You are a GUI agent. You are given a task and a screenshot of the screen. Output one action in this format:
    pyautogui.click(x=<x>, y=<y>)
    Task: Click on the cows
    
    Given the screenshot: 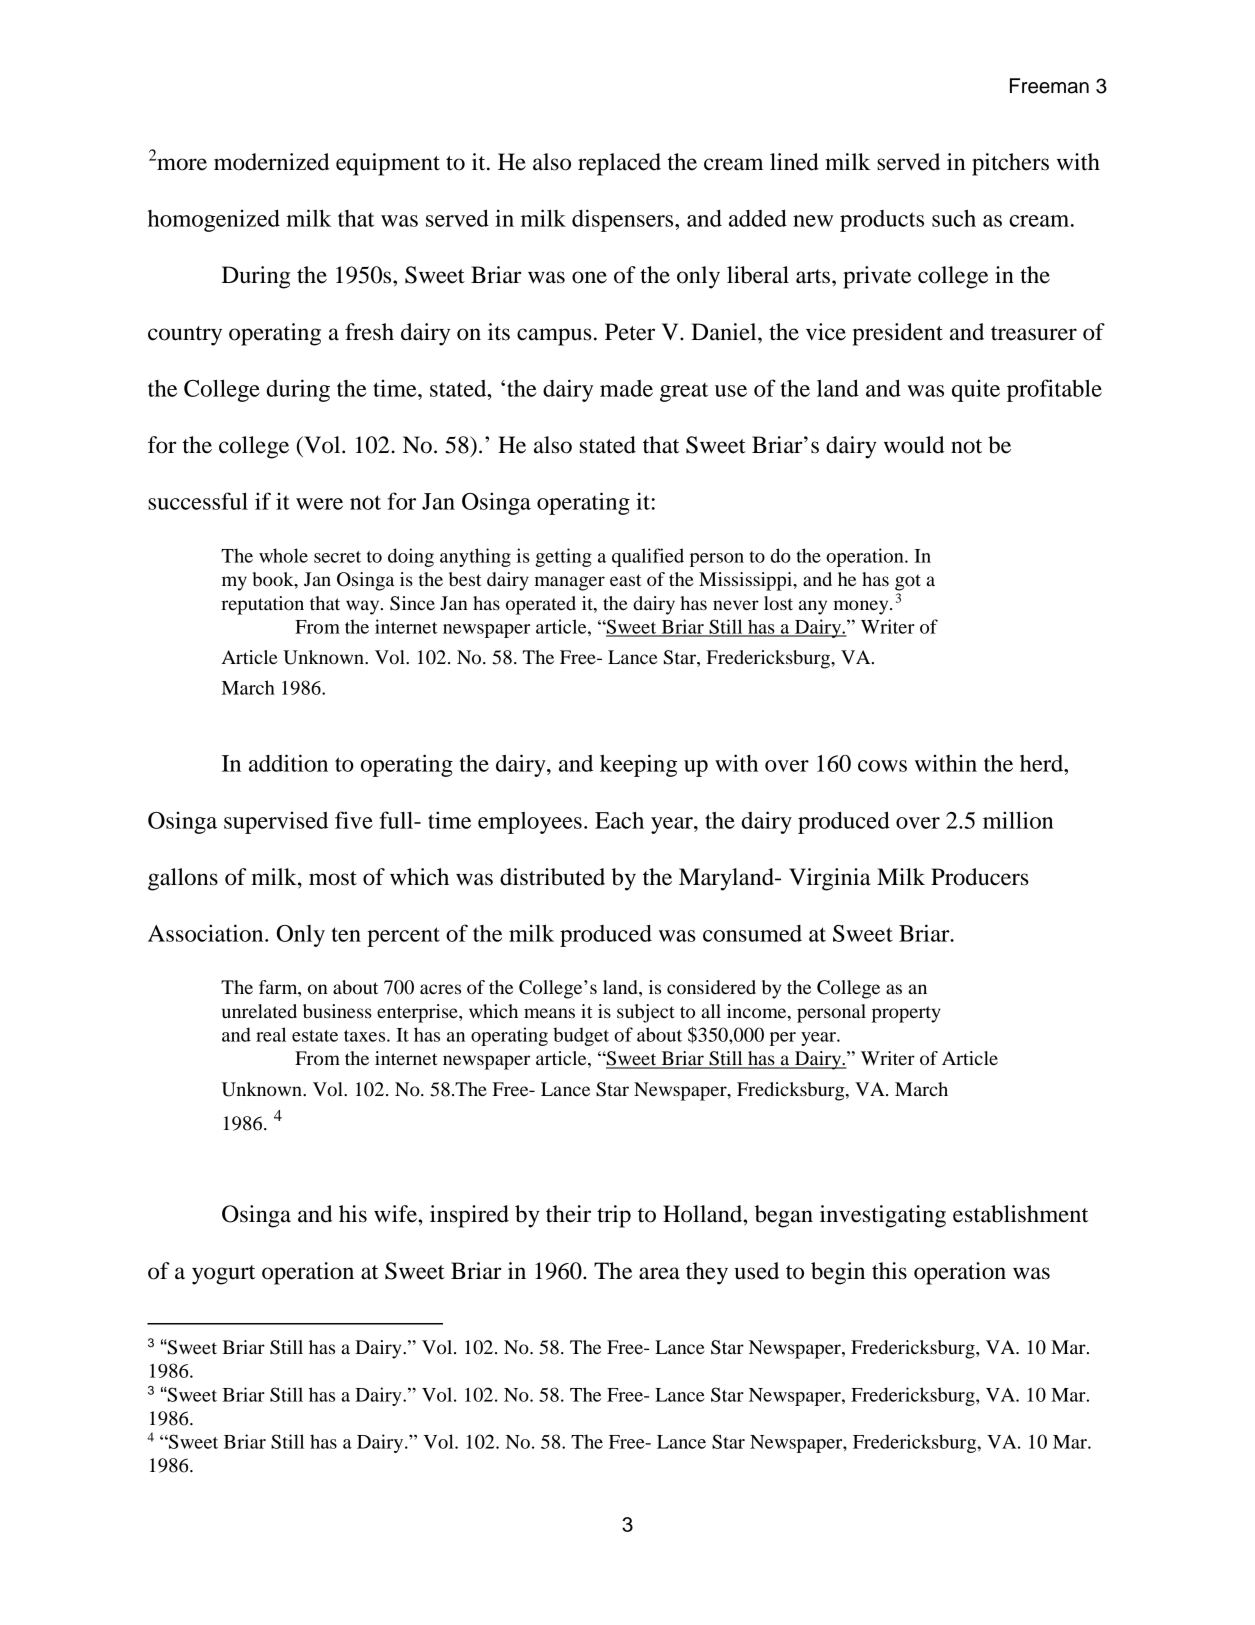 What is the action you would take?
    pyautogui.click(x=882, y=766)
